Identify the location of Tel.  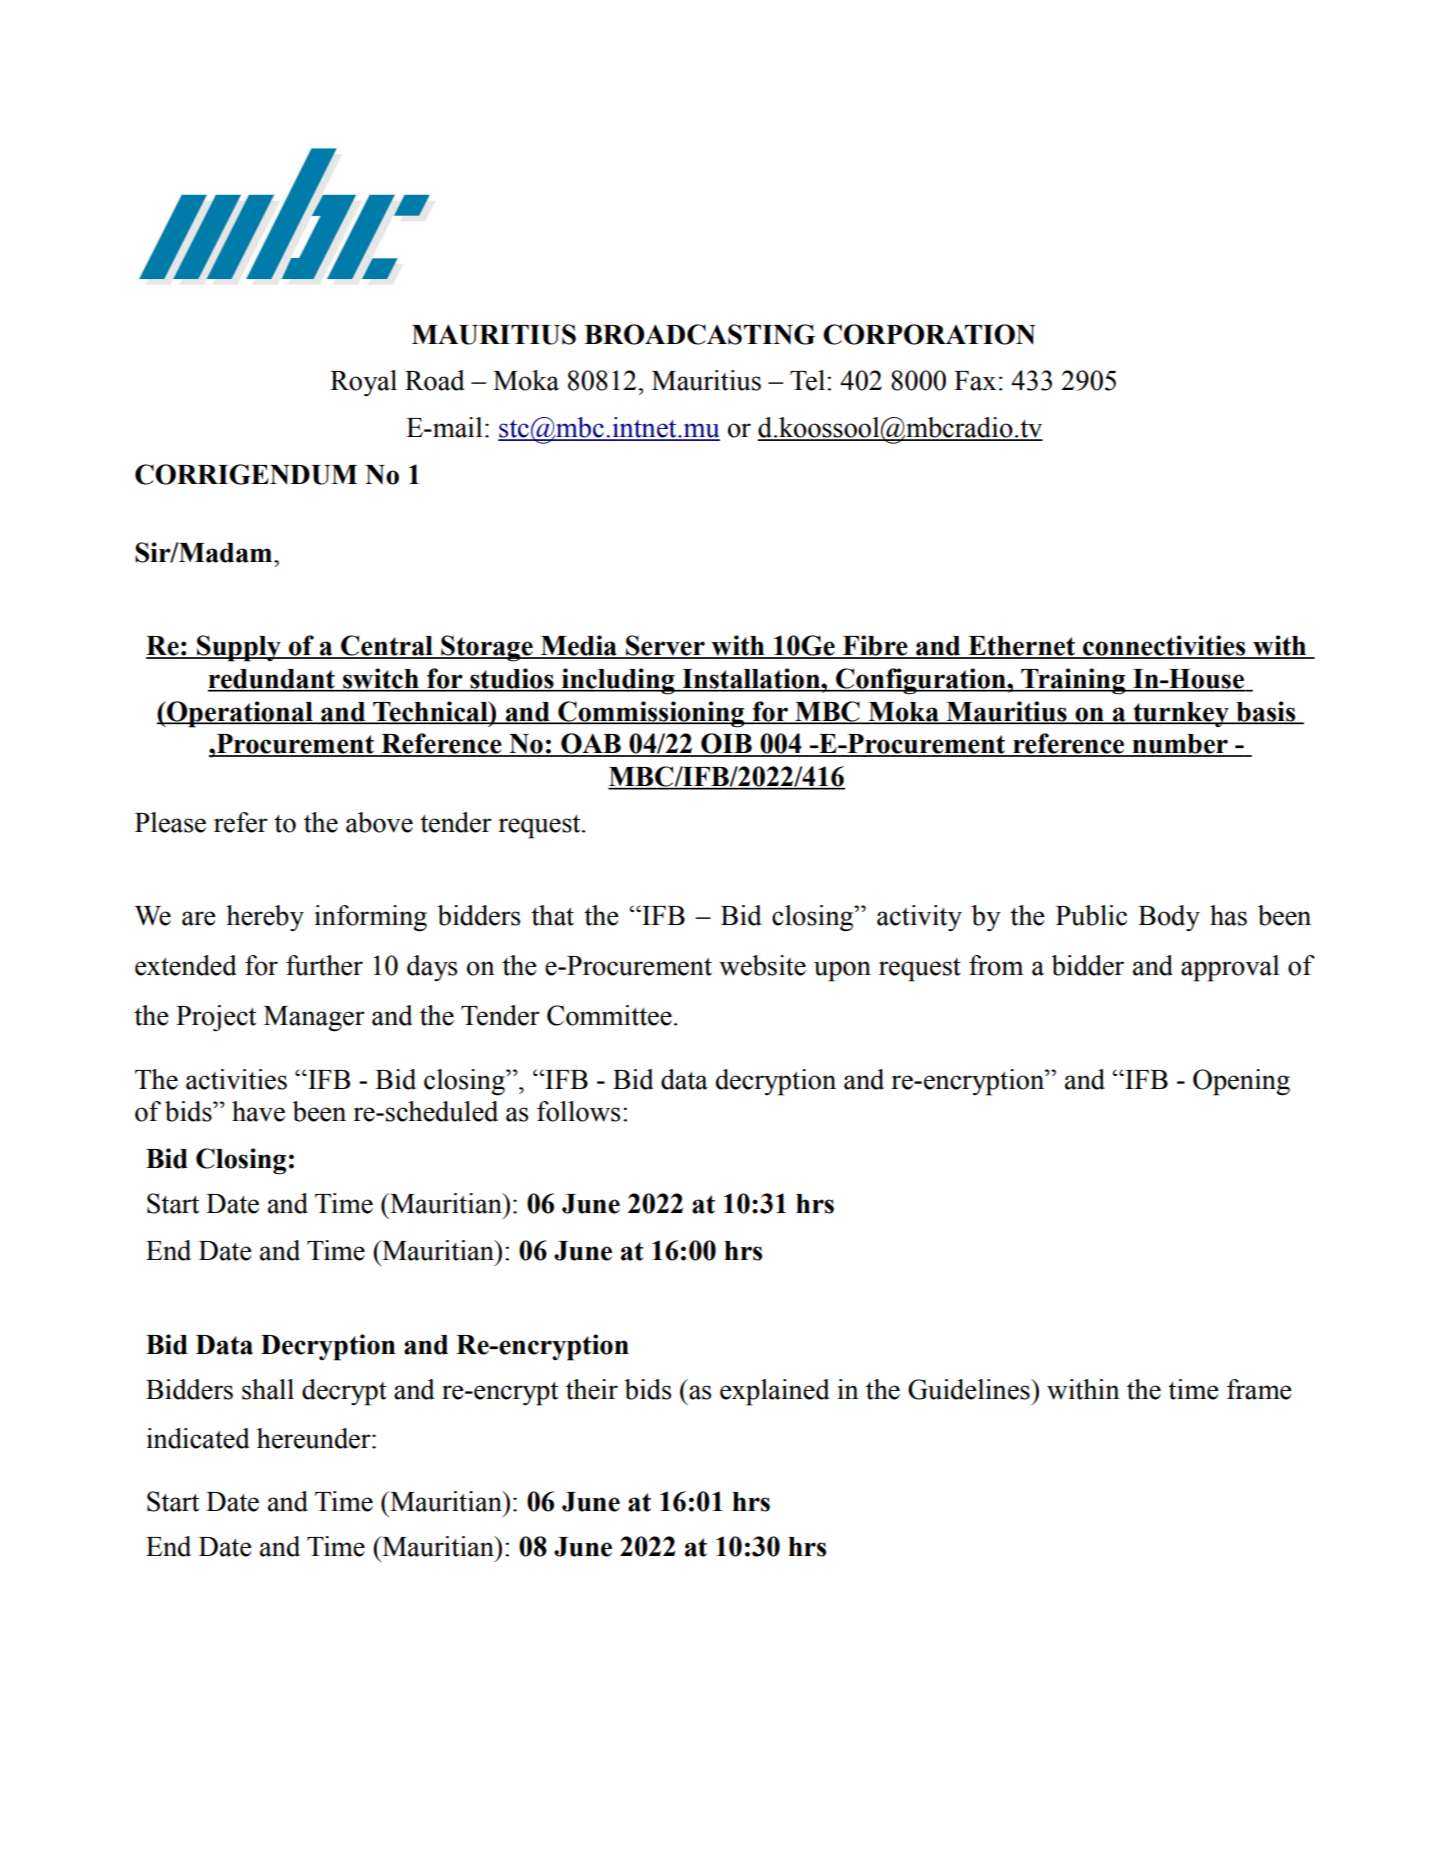
(807, 380).
